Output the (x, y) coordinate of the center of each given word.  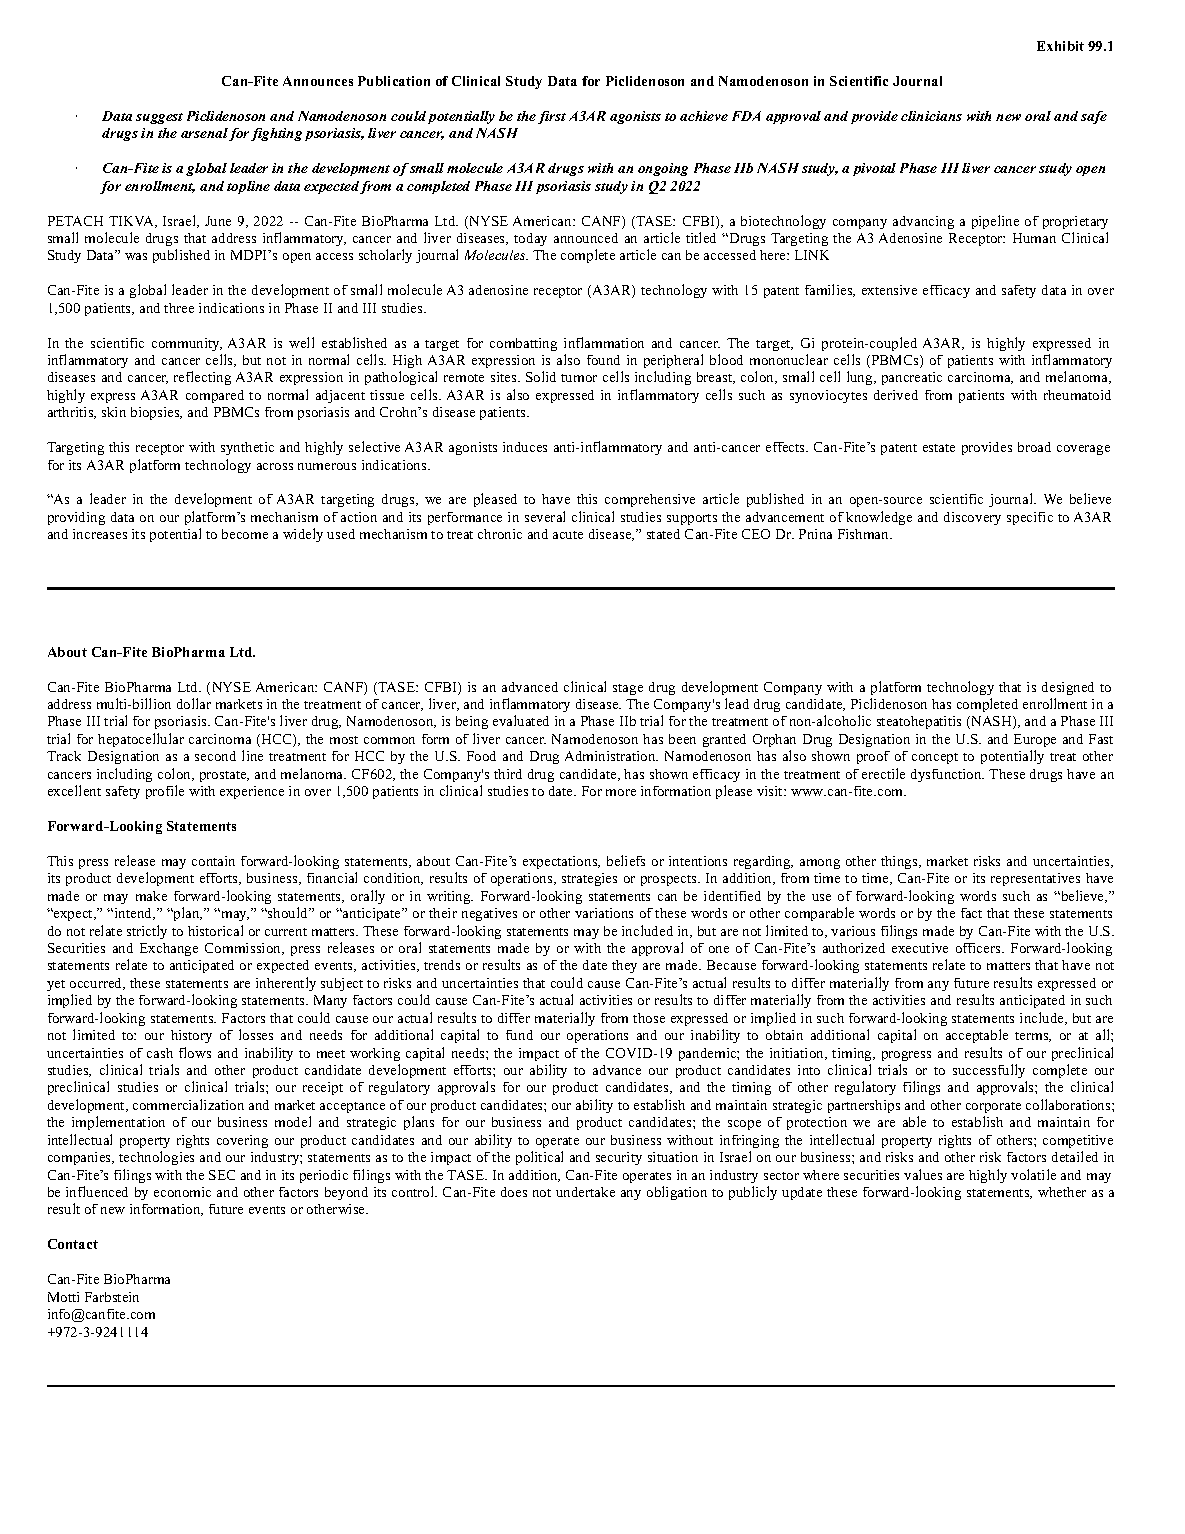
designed (1068, 688)
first (552, 117)
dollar (194, 703)
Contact (73, 1244)
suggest (159, 118)
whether (1062, 1192)
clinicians (931, 116)
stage (628, 689)
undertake (585, 1192)
